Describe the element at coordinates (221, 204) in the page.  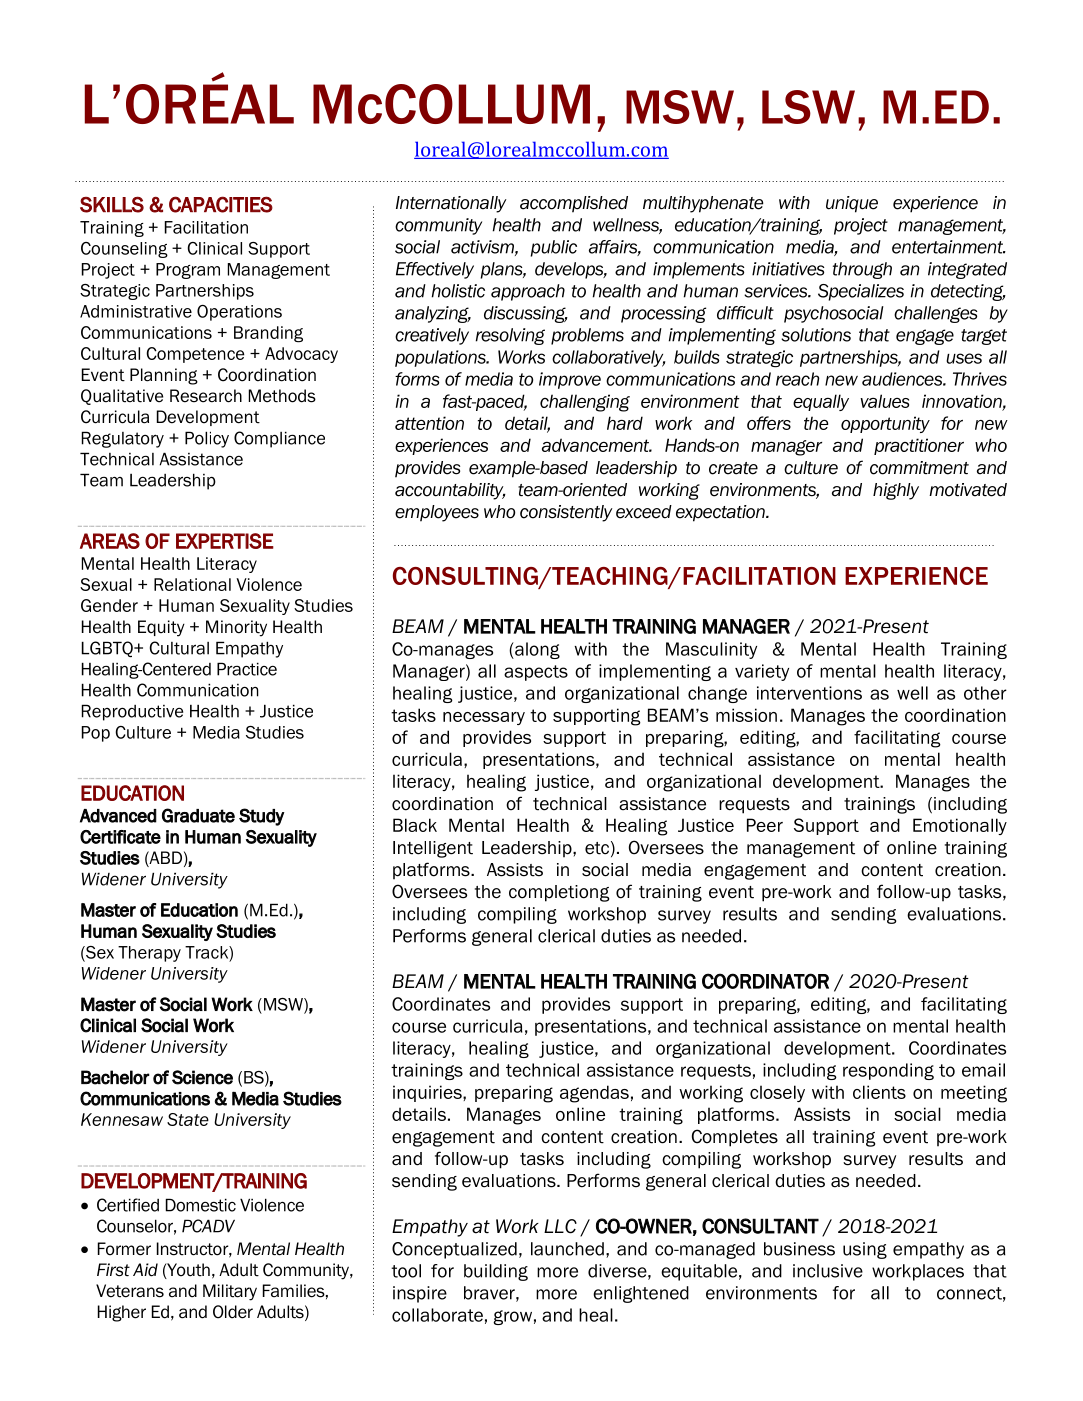
I see `CAPACITIES` at that location.
